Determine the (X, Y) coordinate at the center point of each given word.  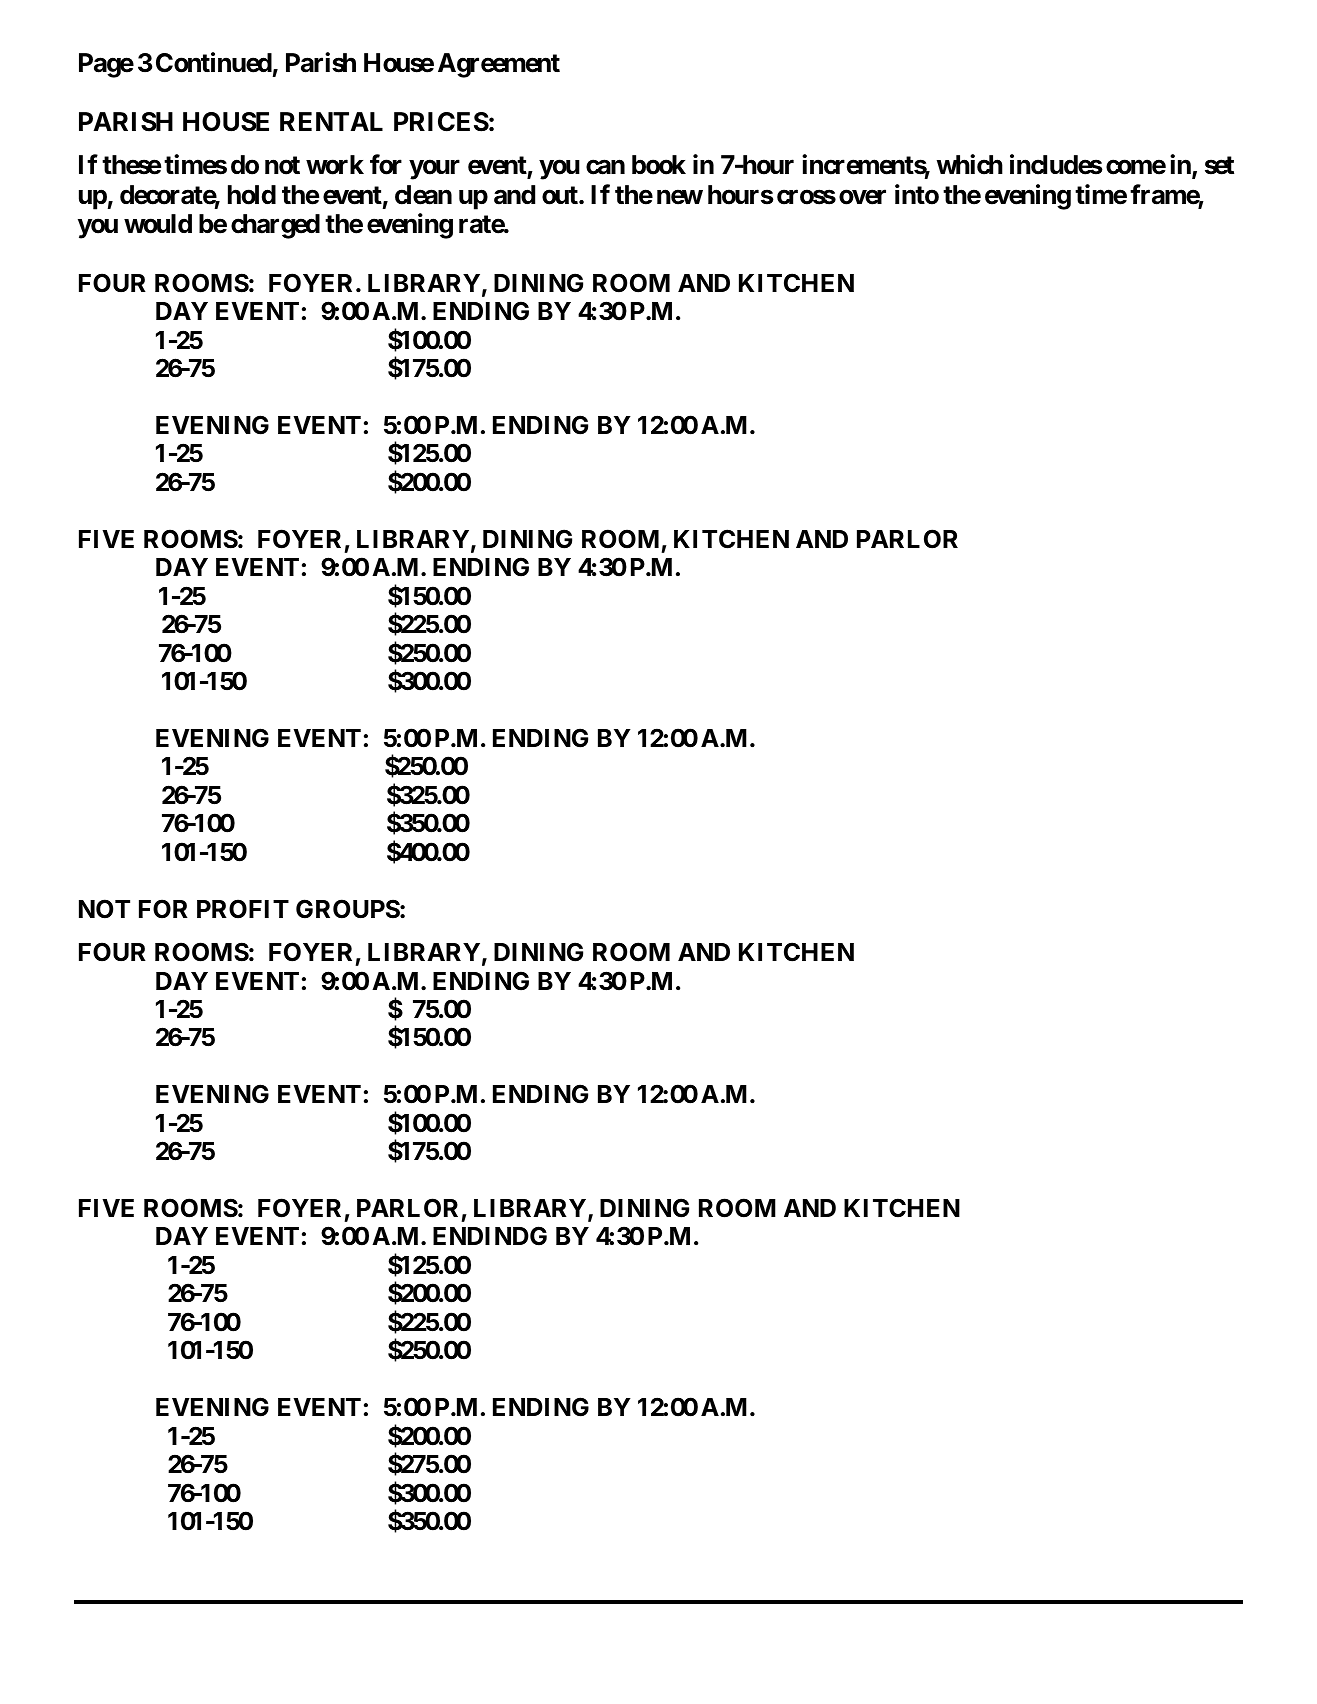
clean (423, 195)
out (561, 195)
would (158, 224)
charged (275, 226)
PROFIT (243, 909)
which (970, 164)
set (1219, 165)
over (862, 197)
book (659, 165)
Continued (214, 62)
